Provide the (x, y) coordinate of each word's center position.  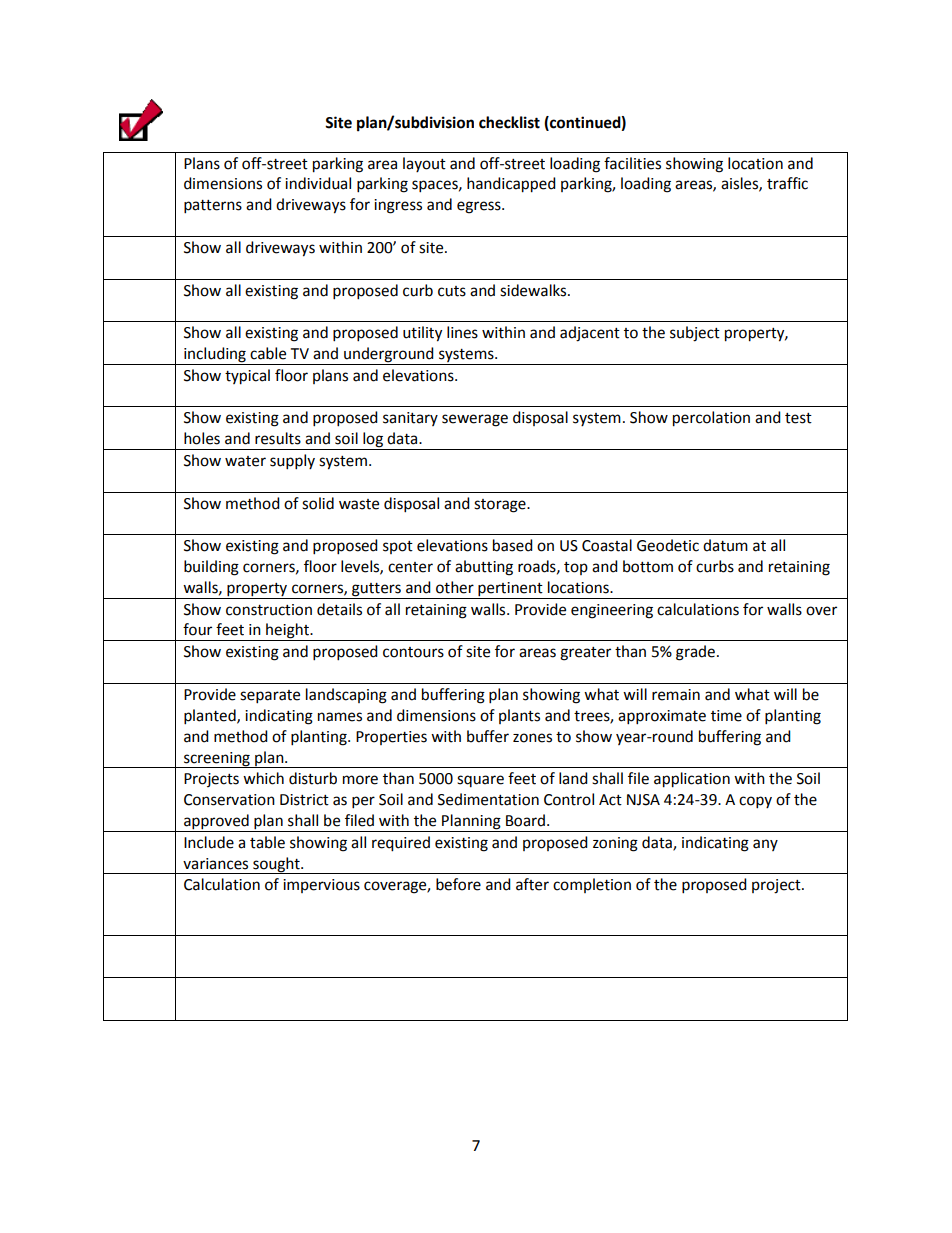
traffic (787, 183)
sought (276, 865)
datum (725, 545)
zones (532, 738)
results (278, 438)
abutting (484, 568)
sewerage (475, 420)
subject (695, 334)
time (726, 716)
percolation (711, 419)
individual (318, 183)
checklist (509, 122)
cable (268, 353)
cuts (452, 291)
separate (270, 697)
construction (269, 610)
